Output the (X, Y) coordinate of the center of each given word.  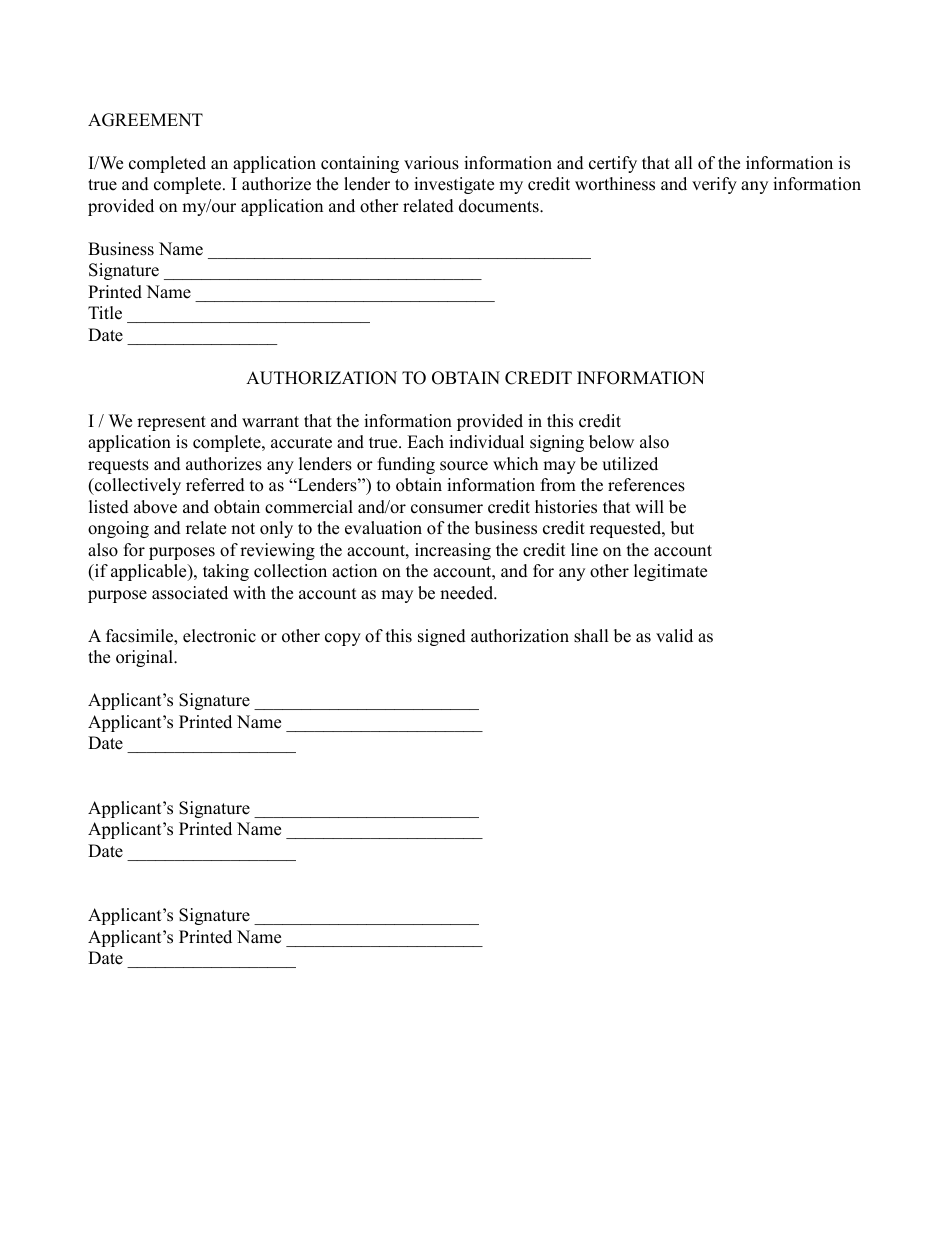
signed (442, 637)
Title (105, 313)
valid (674, 636)
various (431, 163)
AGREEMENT (145, 120)
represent (171, 423)
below (611, 442)
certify (613, 164)
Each (425, 442)
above (155, 507)
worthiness (615, 184)
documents (500, 206)
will (649, 506)
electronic (219, 636)
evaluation (383, 528)
